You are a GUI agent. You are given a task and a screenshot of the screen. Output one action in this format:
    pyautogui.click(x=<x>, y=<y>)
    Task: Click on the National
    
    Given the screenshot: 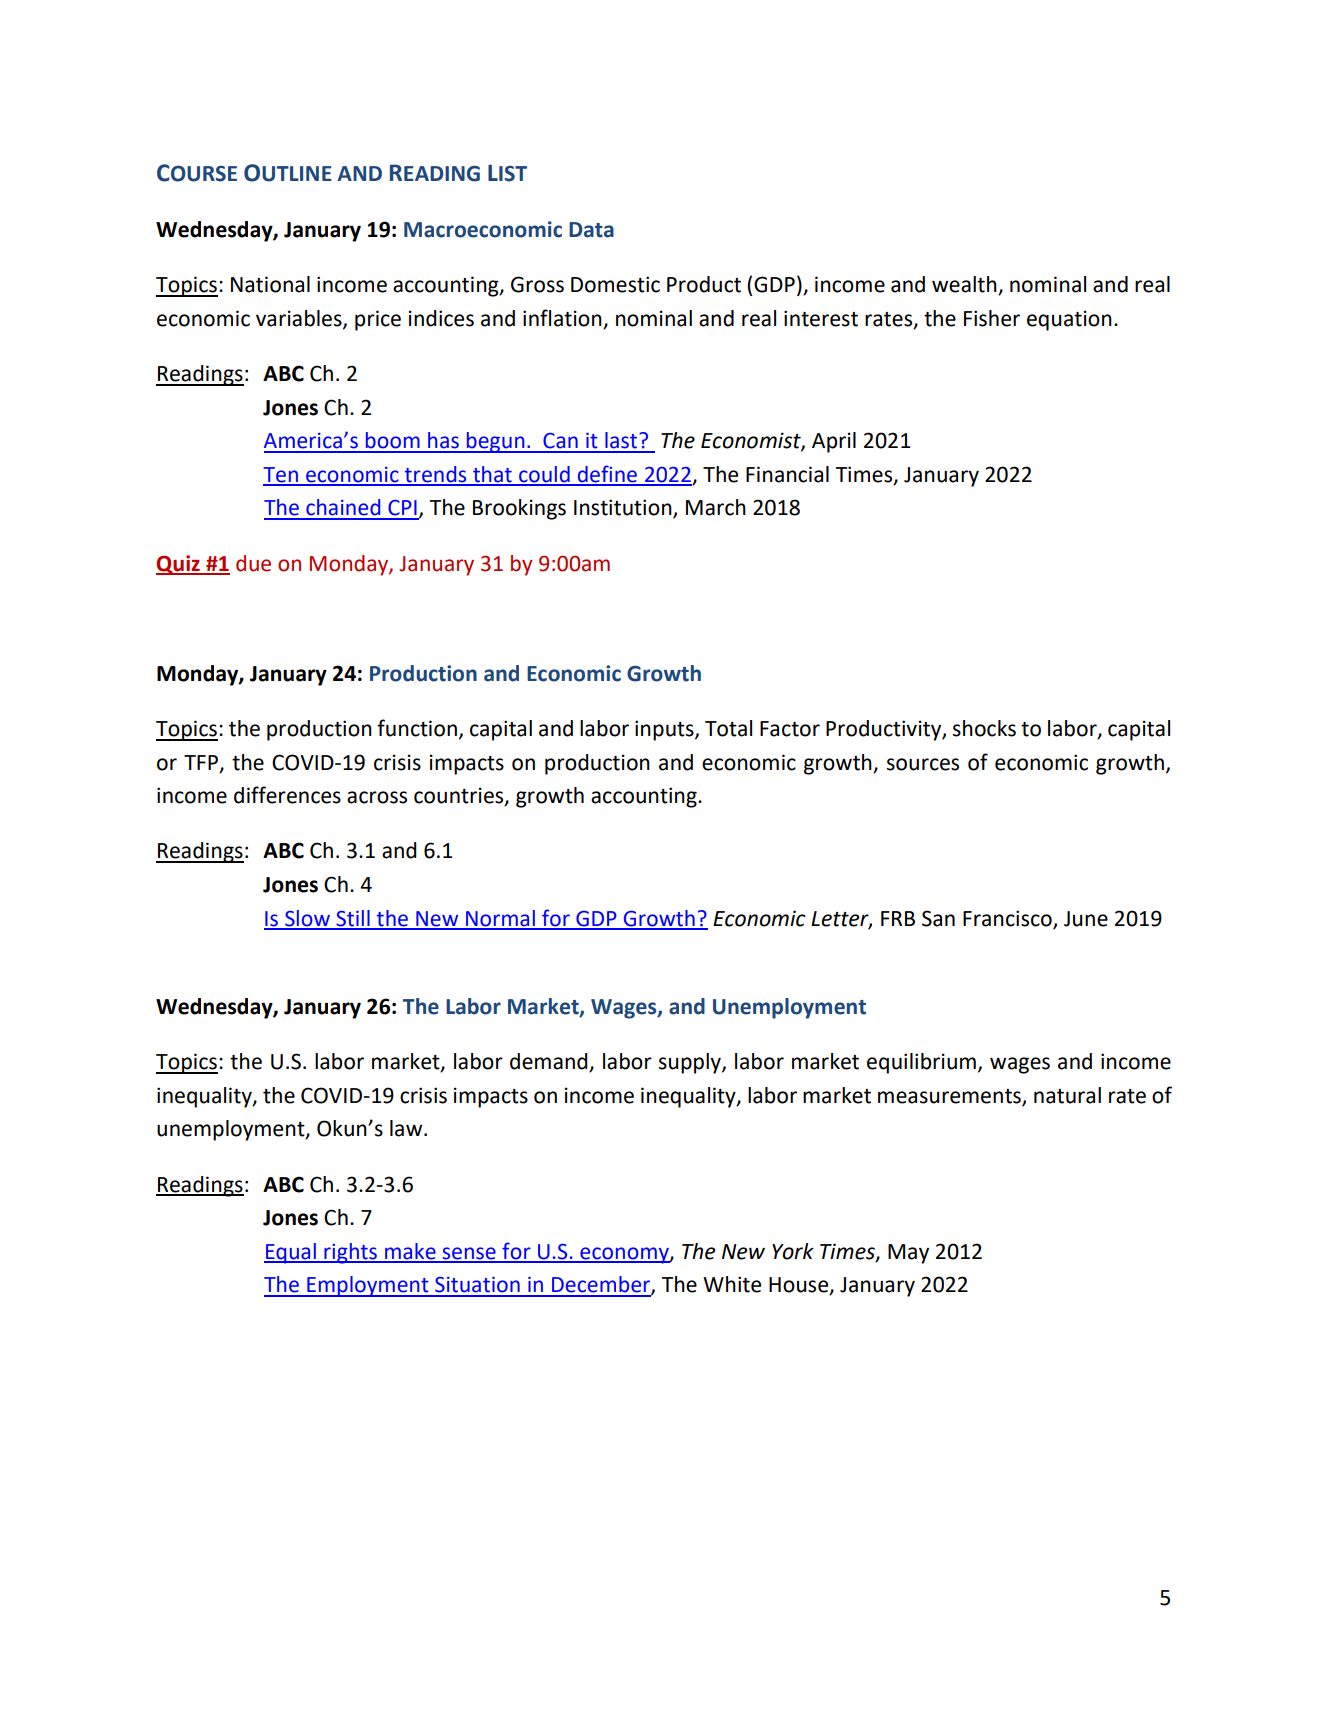 What is the action you would take?
    pyautogui.click(x=270, y=284)
